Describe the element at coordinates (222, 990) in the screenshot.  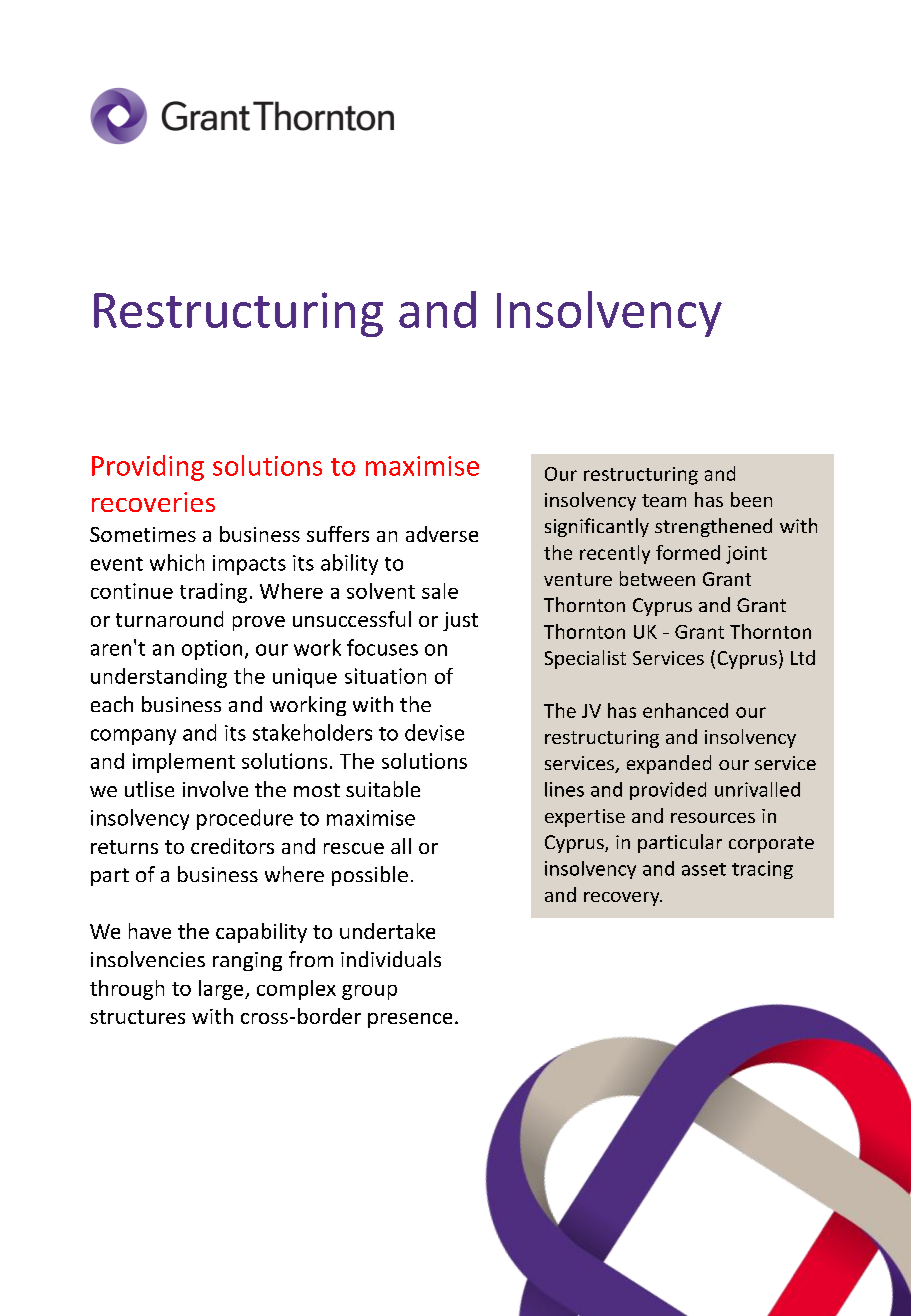
I see `large` at that location.
